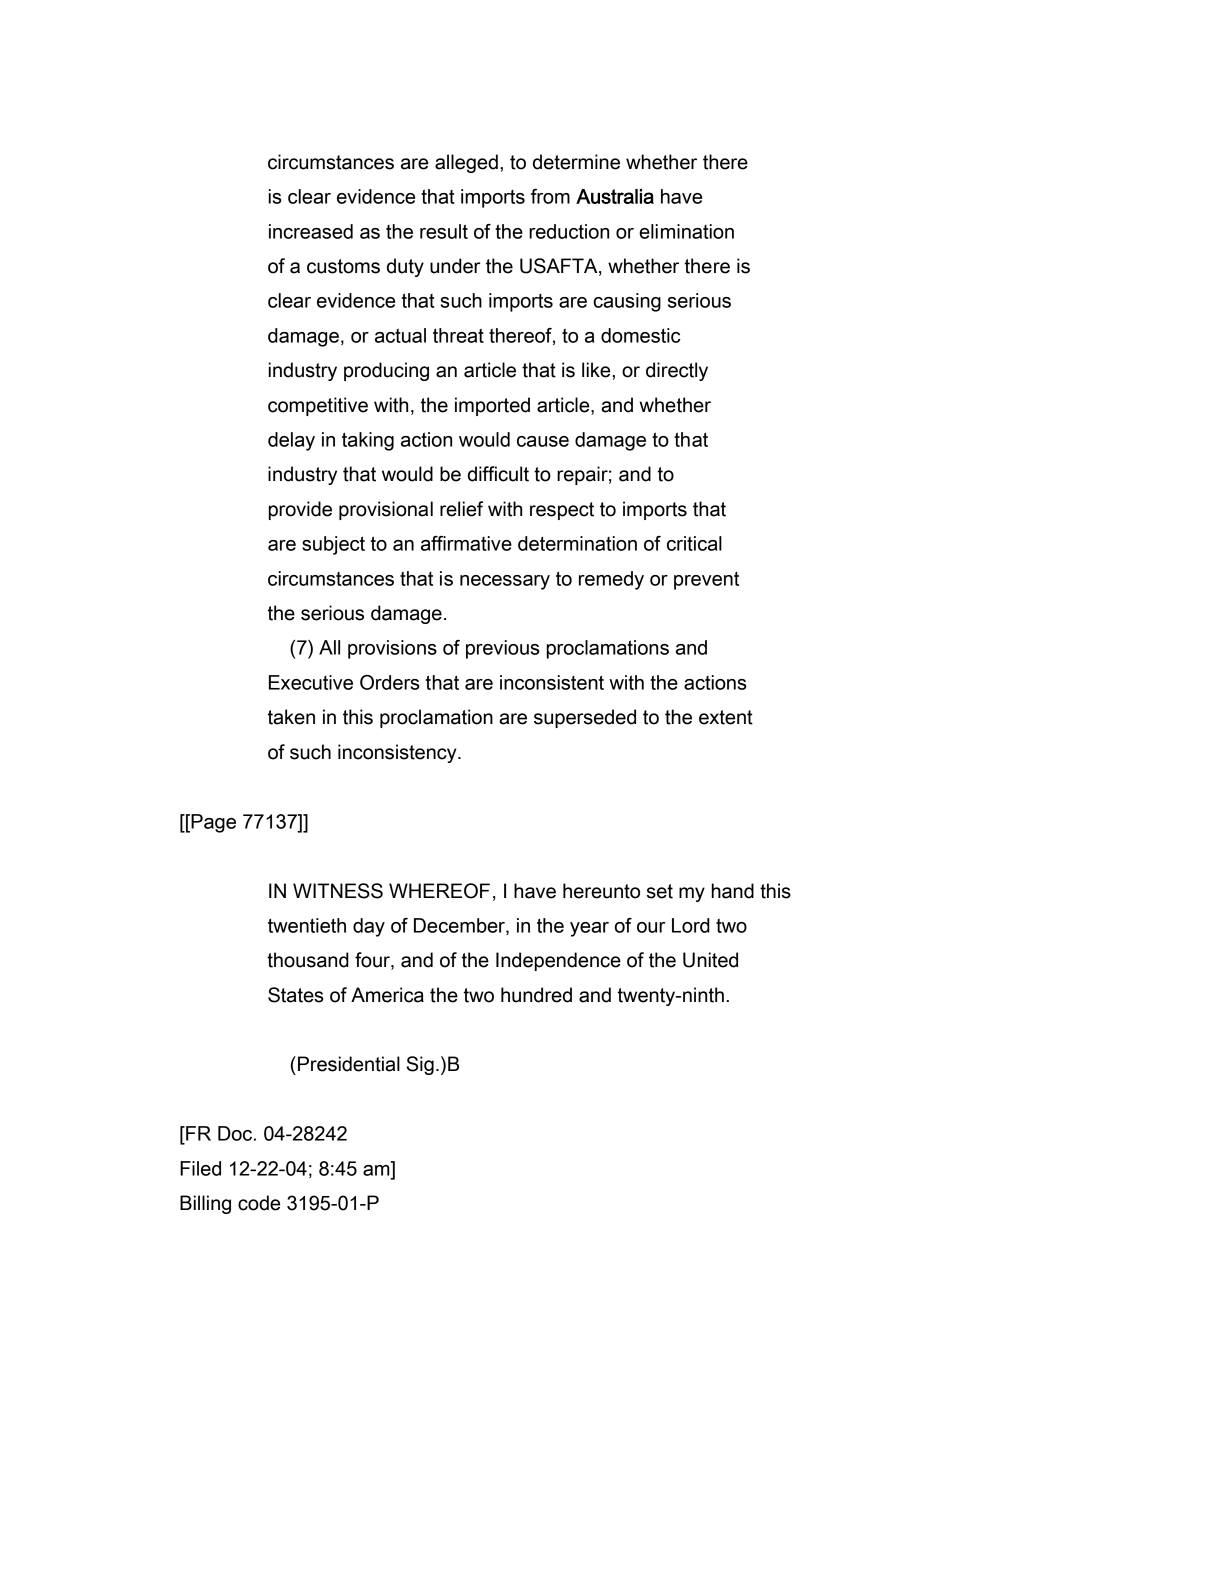  I want to click on code, so click(259, 1203).
